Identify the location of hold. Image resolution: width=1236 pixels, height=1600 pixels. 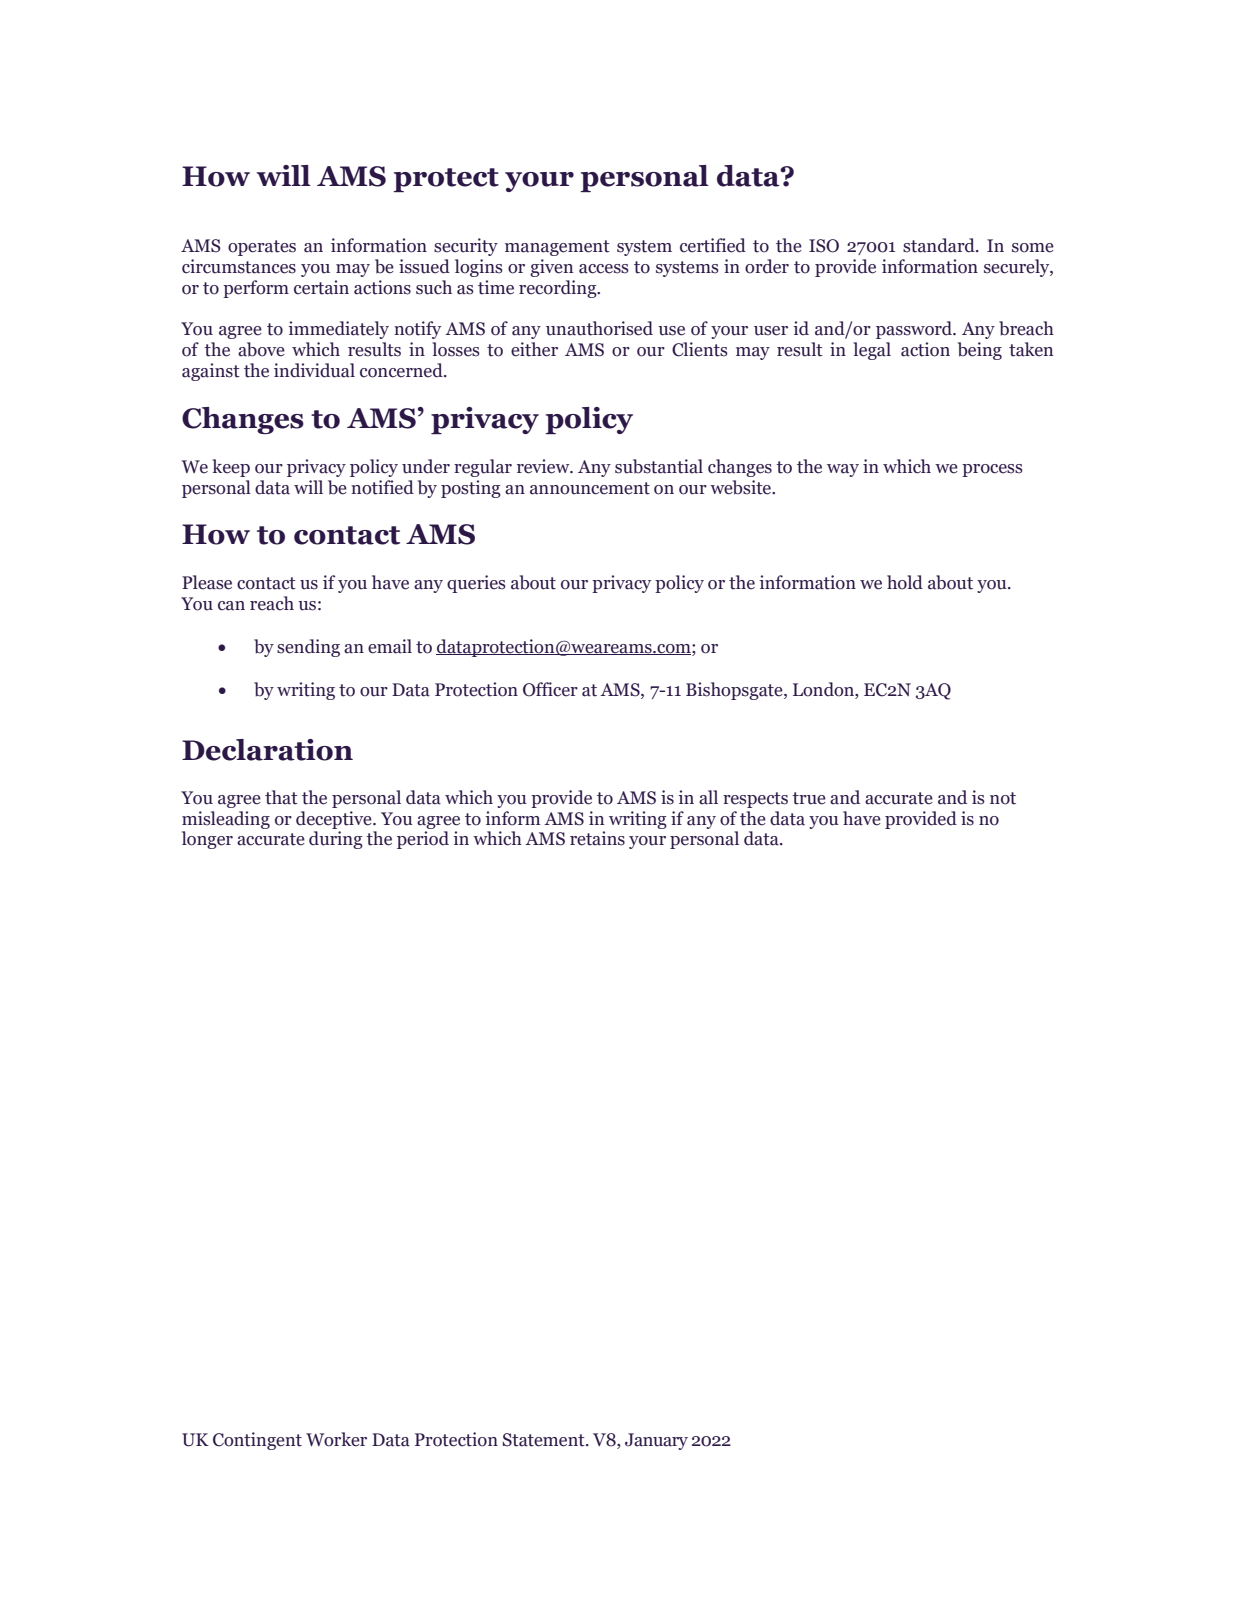
(905, 582).
